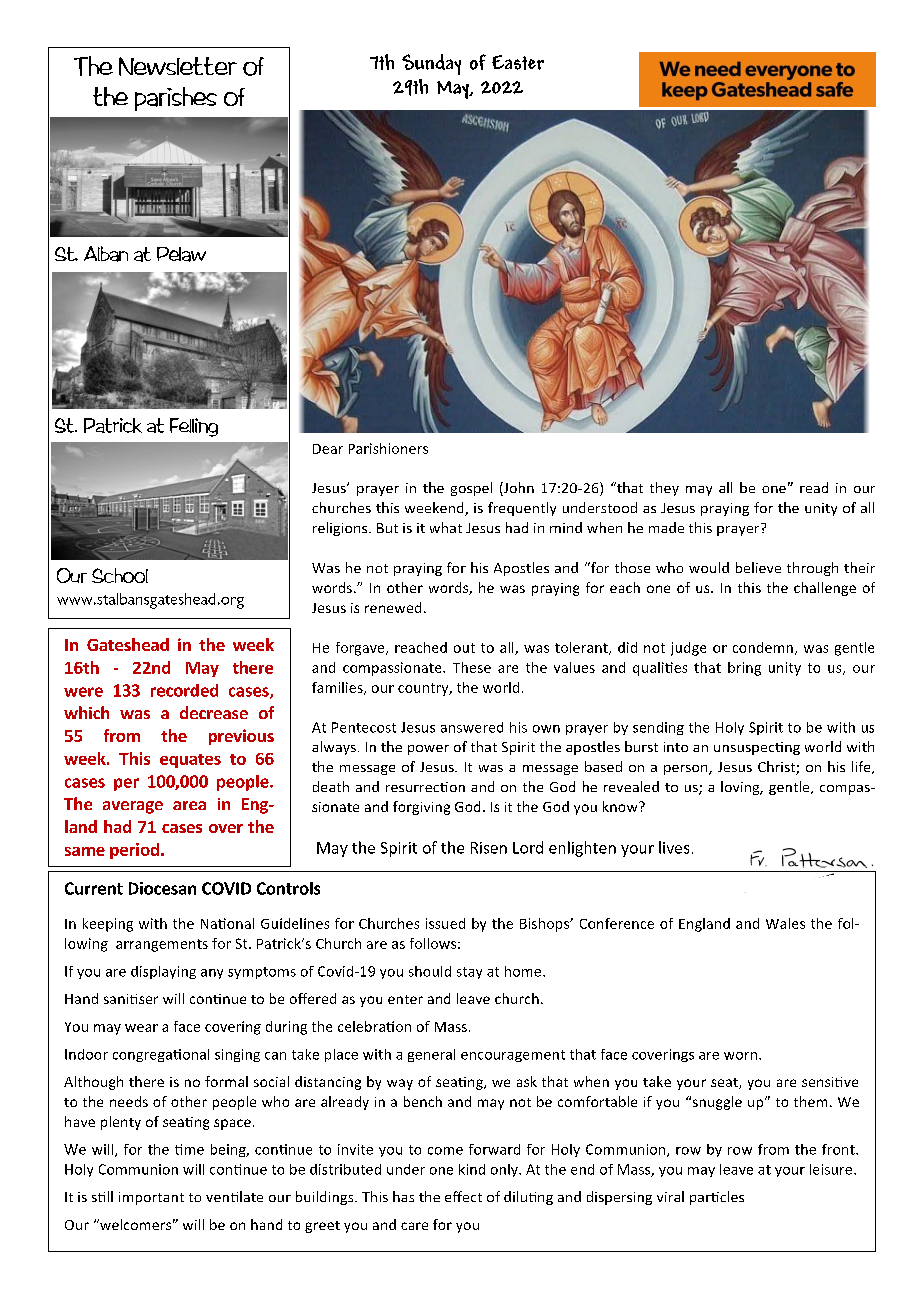  Describe the element at coordinates (463, 1196) in the page. I see `effect` at that location.
